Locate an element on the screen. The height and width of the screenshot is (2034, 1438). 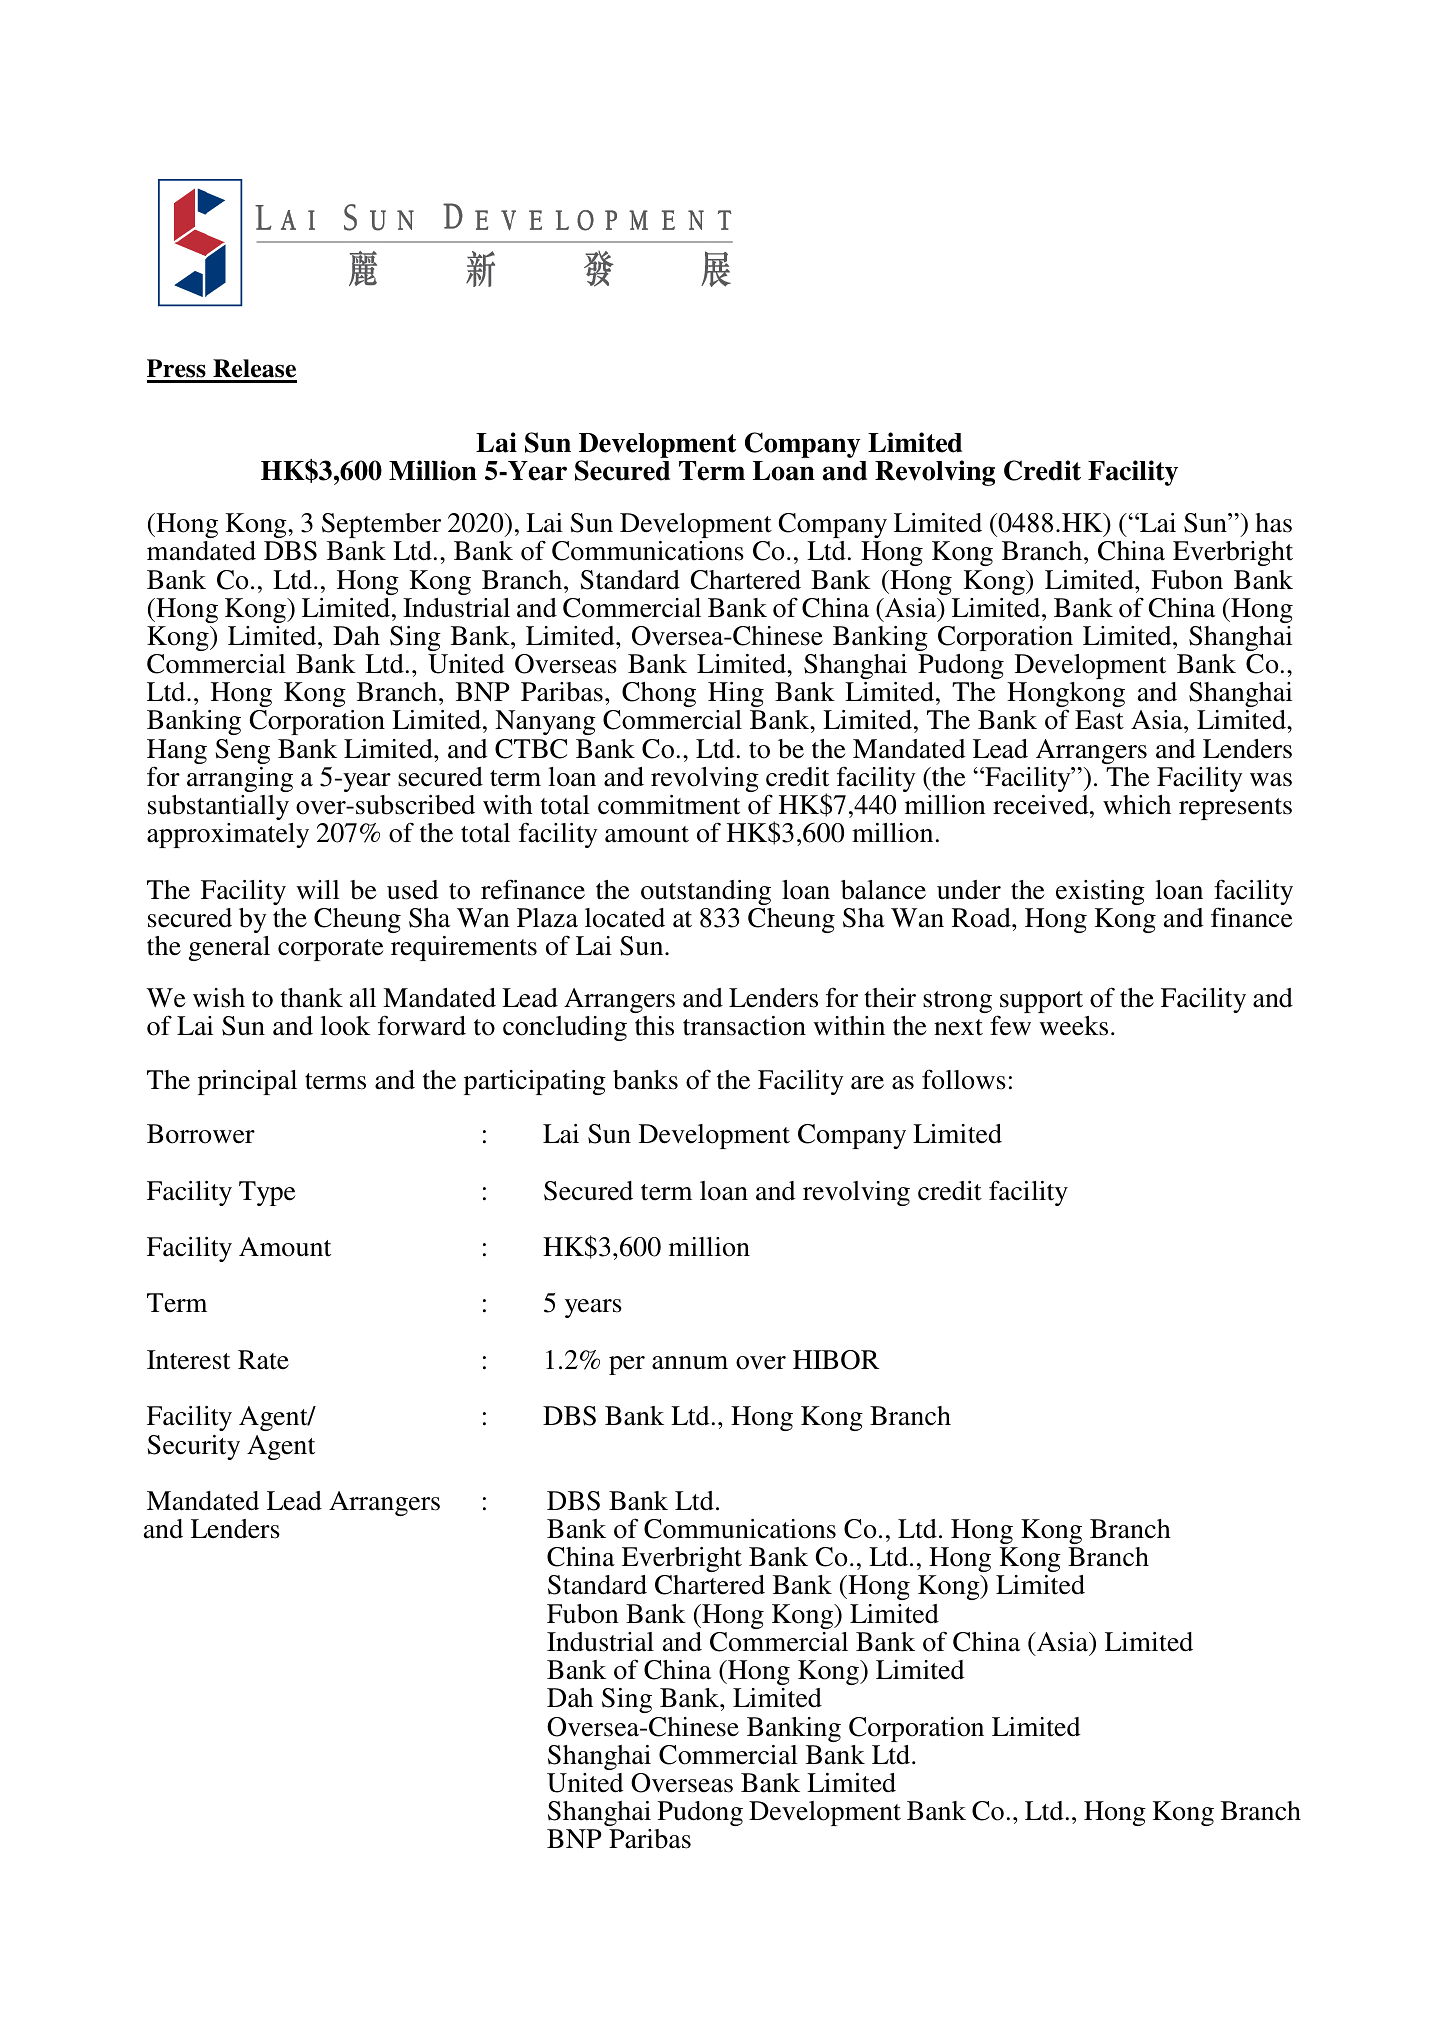
support is located at coordinates (1040, 1003).
